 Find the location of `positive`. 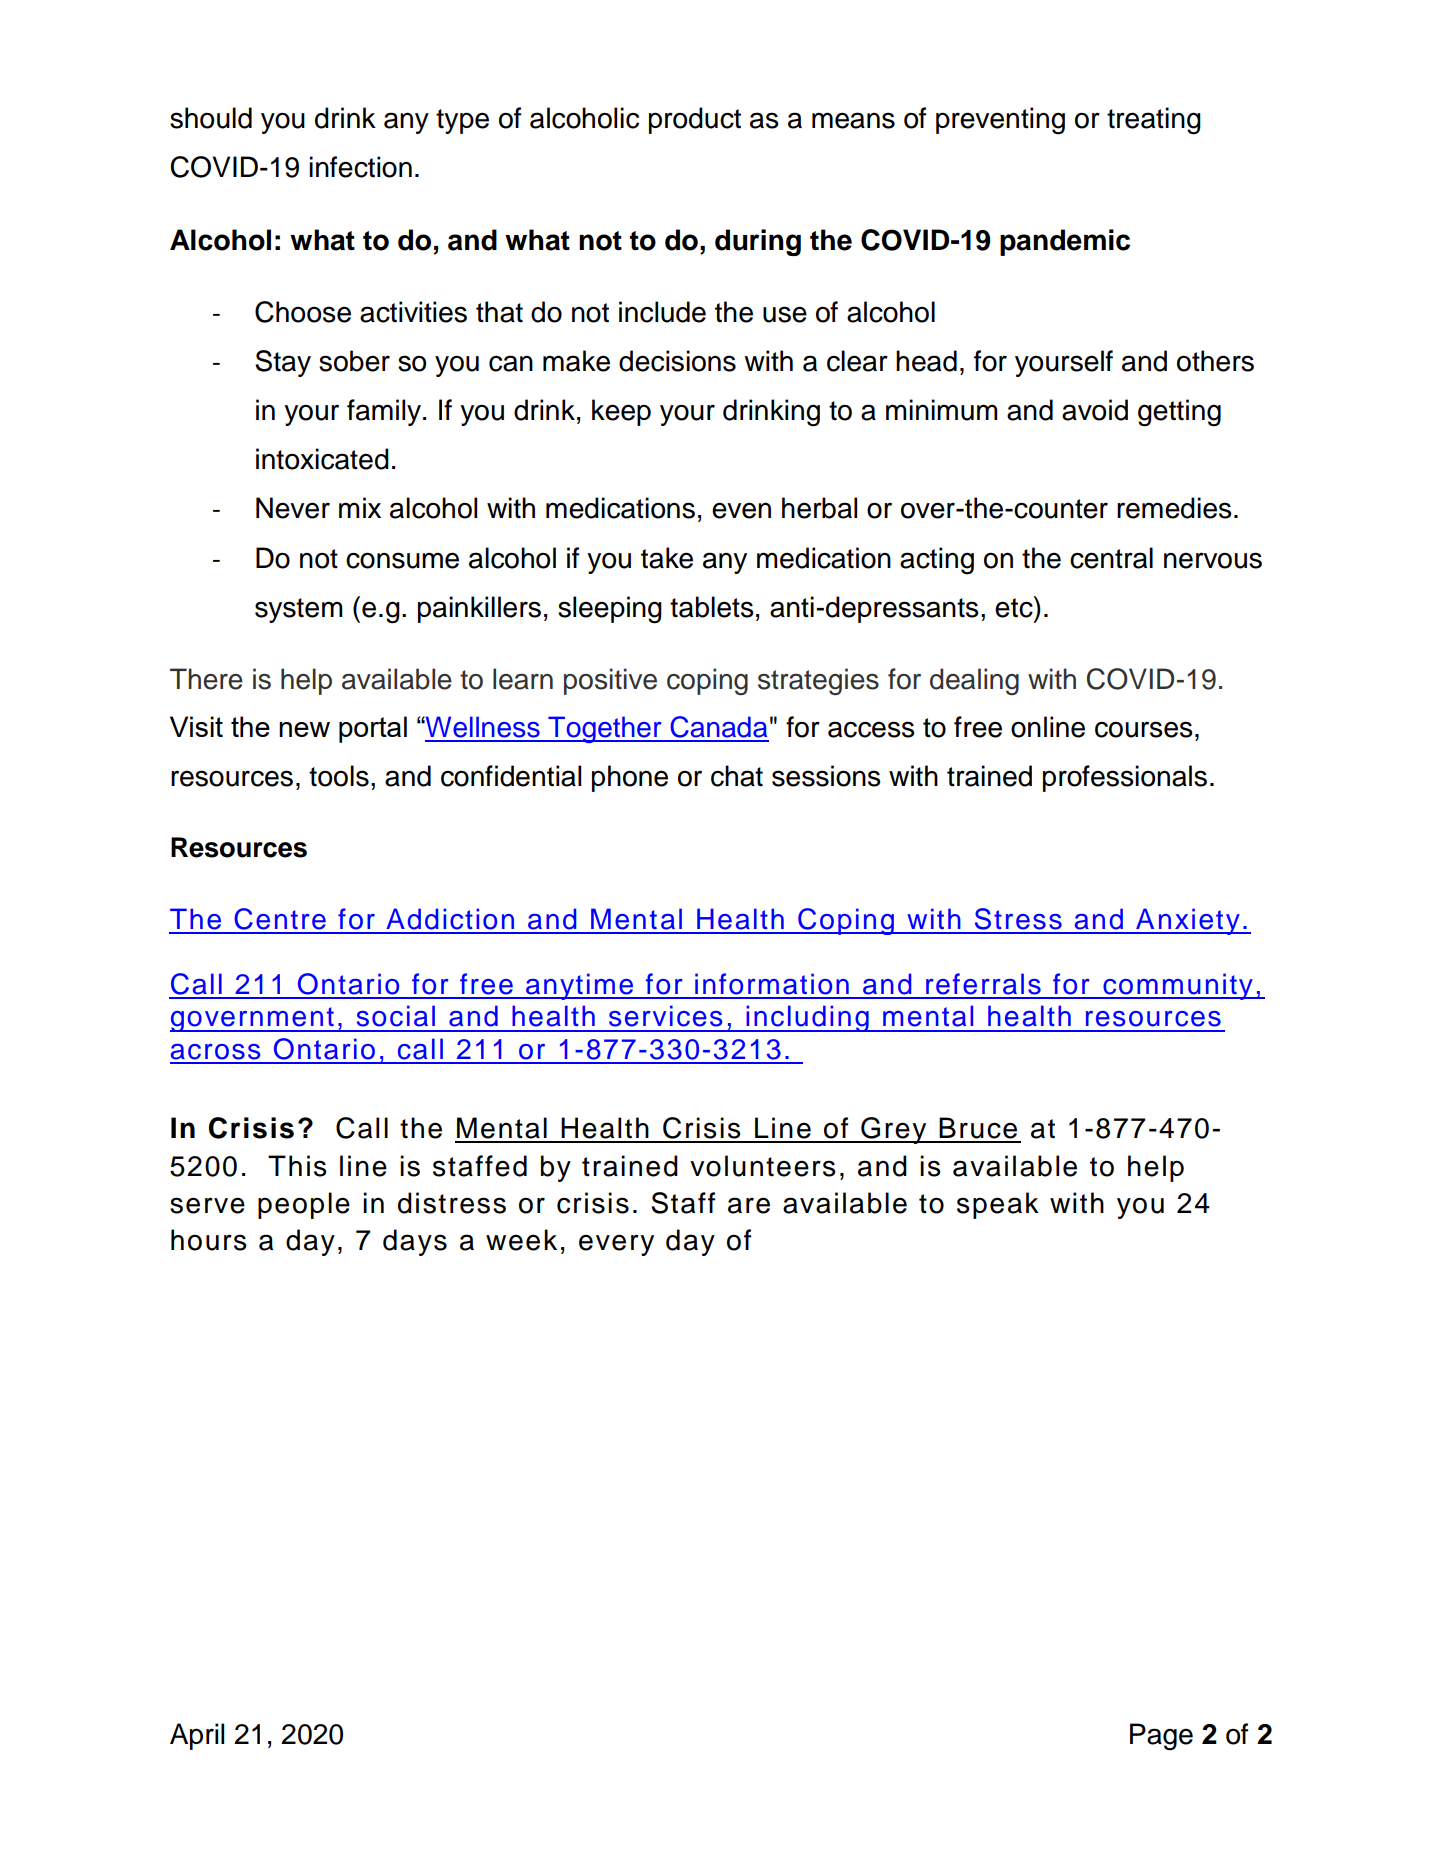

positive is located at coordinates (610, 681).
